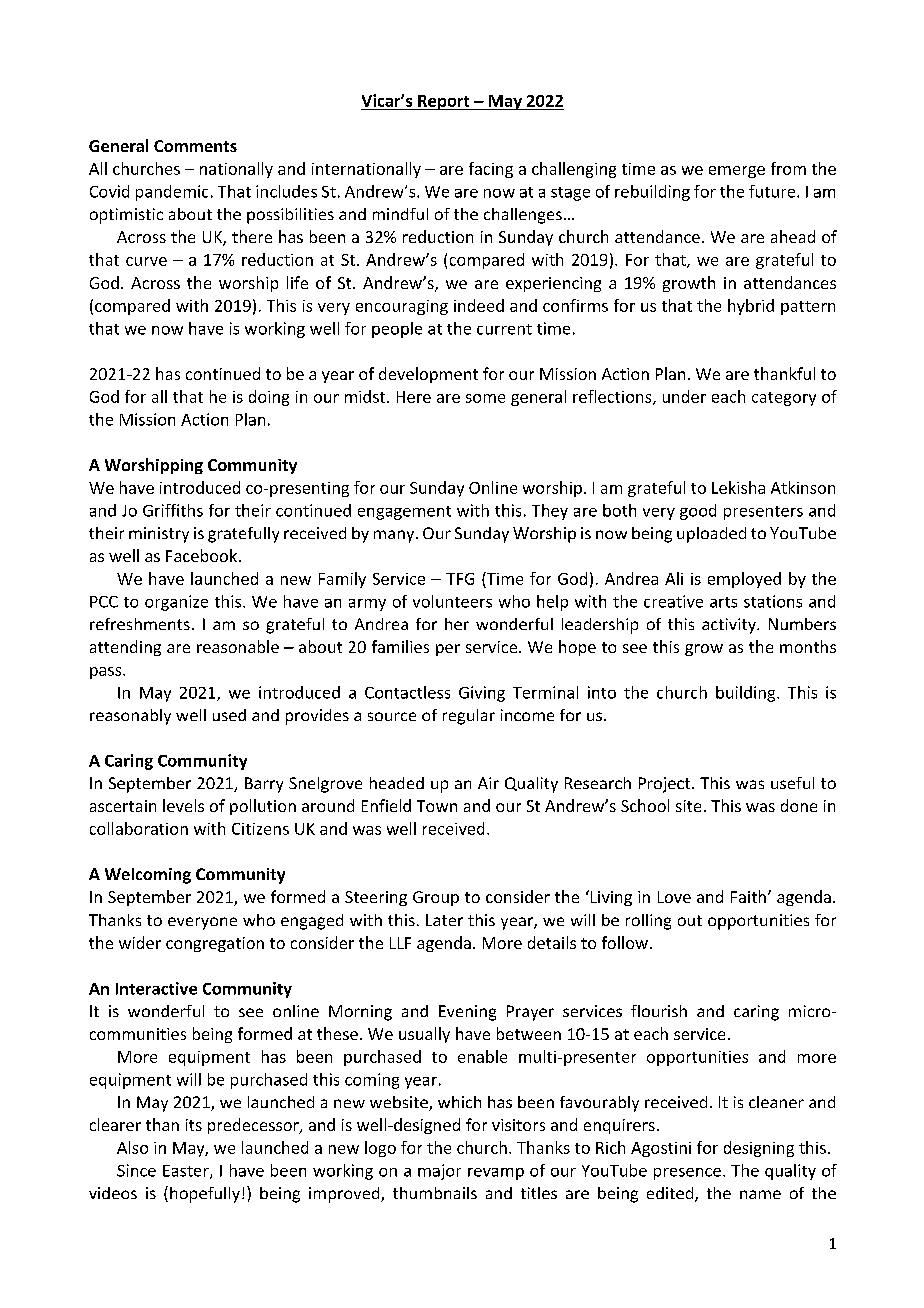  Describe the element at coordinates (215, 944) in the image. I see `congregation` at that location.
